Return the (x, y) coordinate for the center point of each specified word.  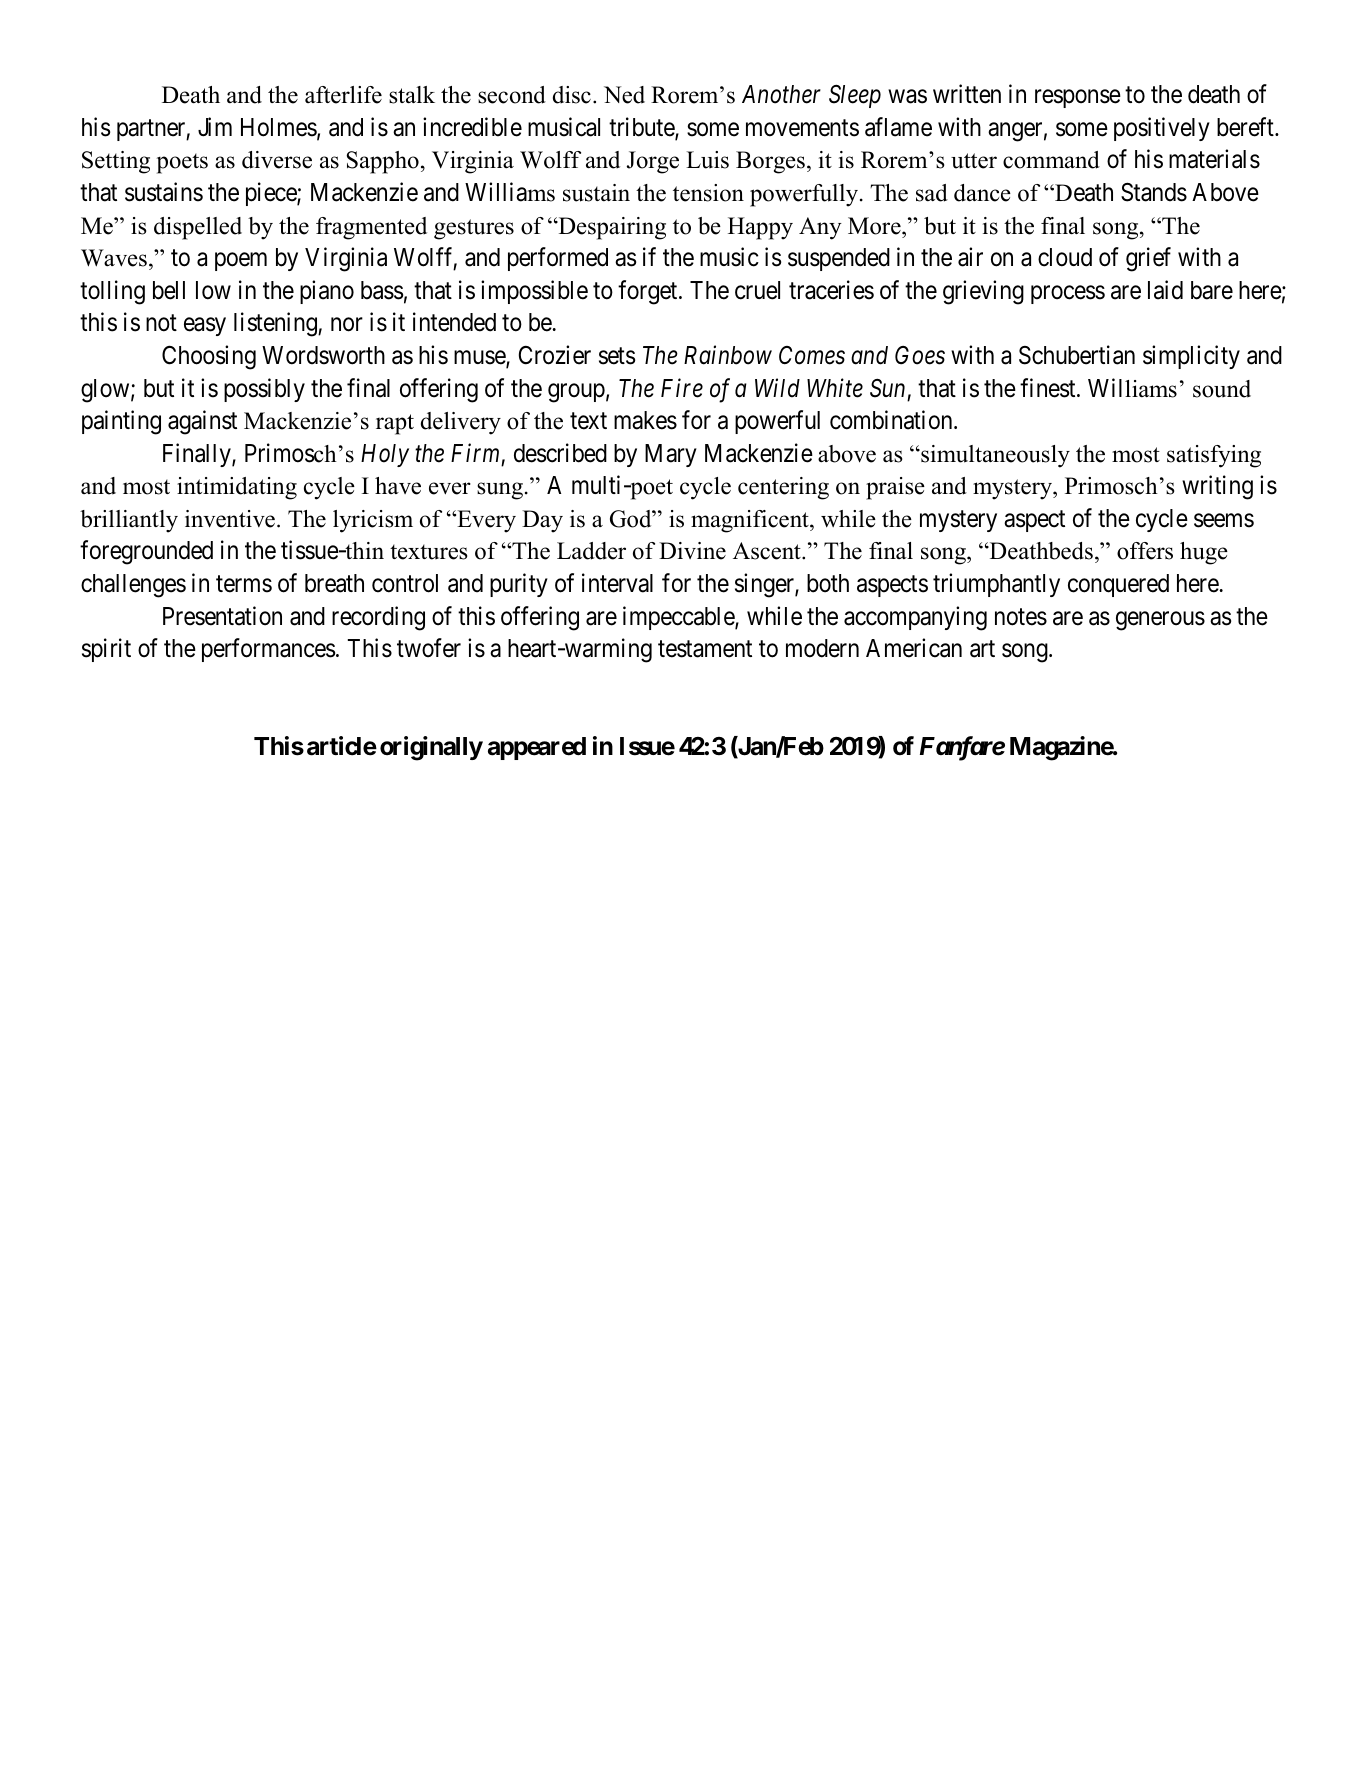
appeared (537, 748)
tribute (642, 128)
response (1078, 99)
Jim (215, 127)
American (914, 648)
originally (431, 748)
